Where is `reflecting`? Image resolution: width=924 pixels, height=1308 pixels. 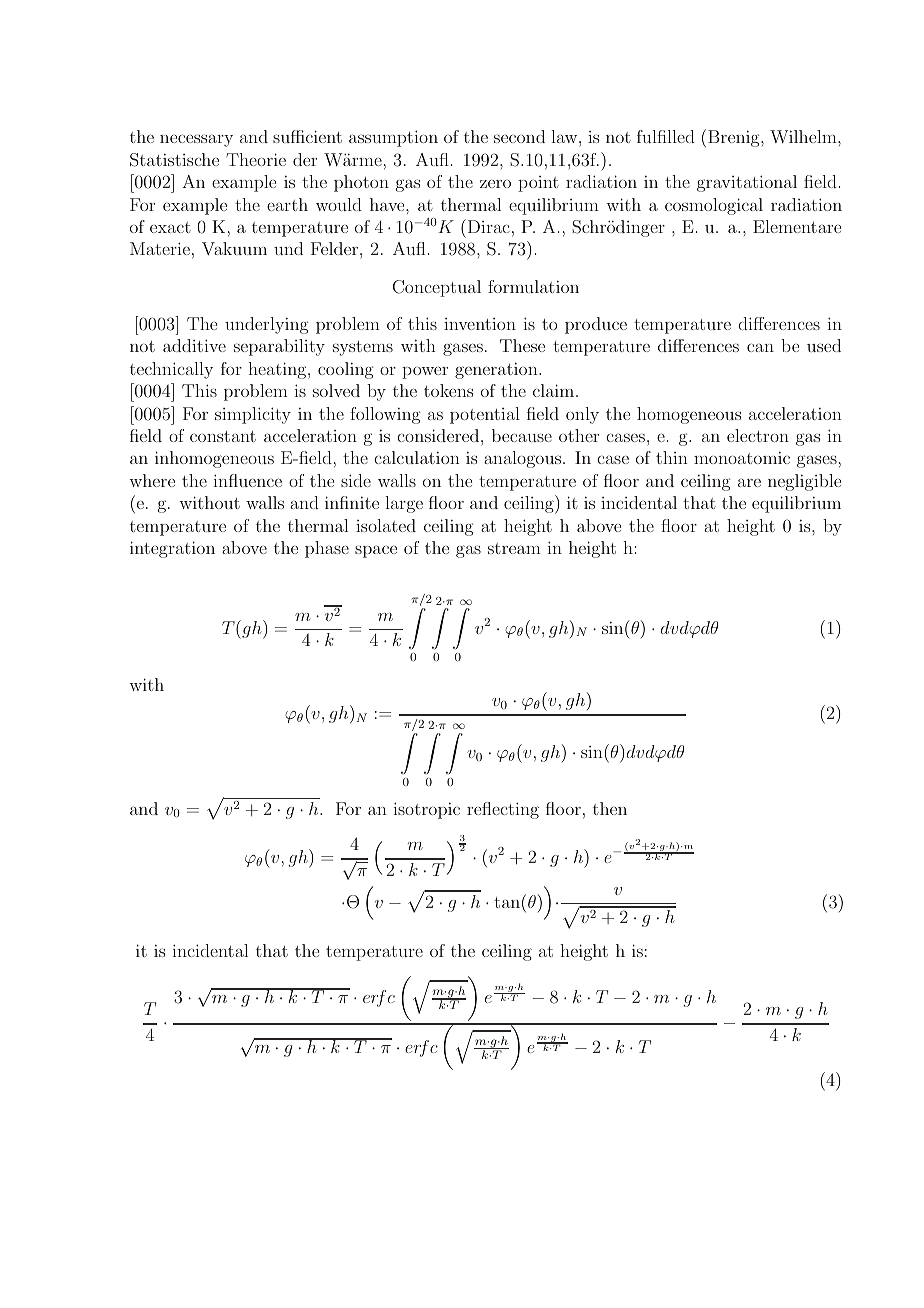
reflecting is located at coordinates (503, 810).
